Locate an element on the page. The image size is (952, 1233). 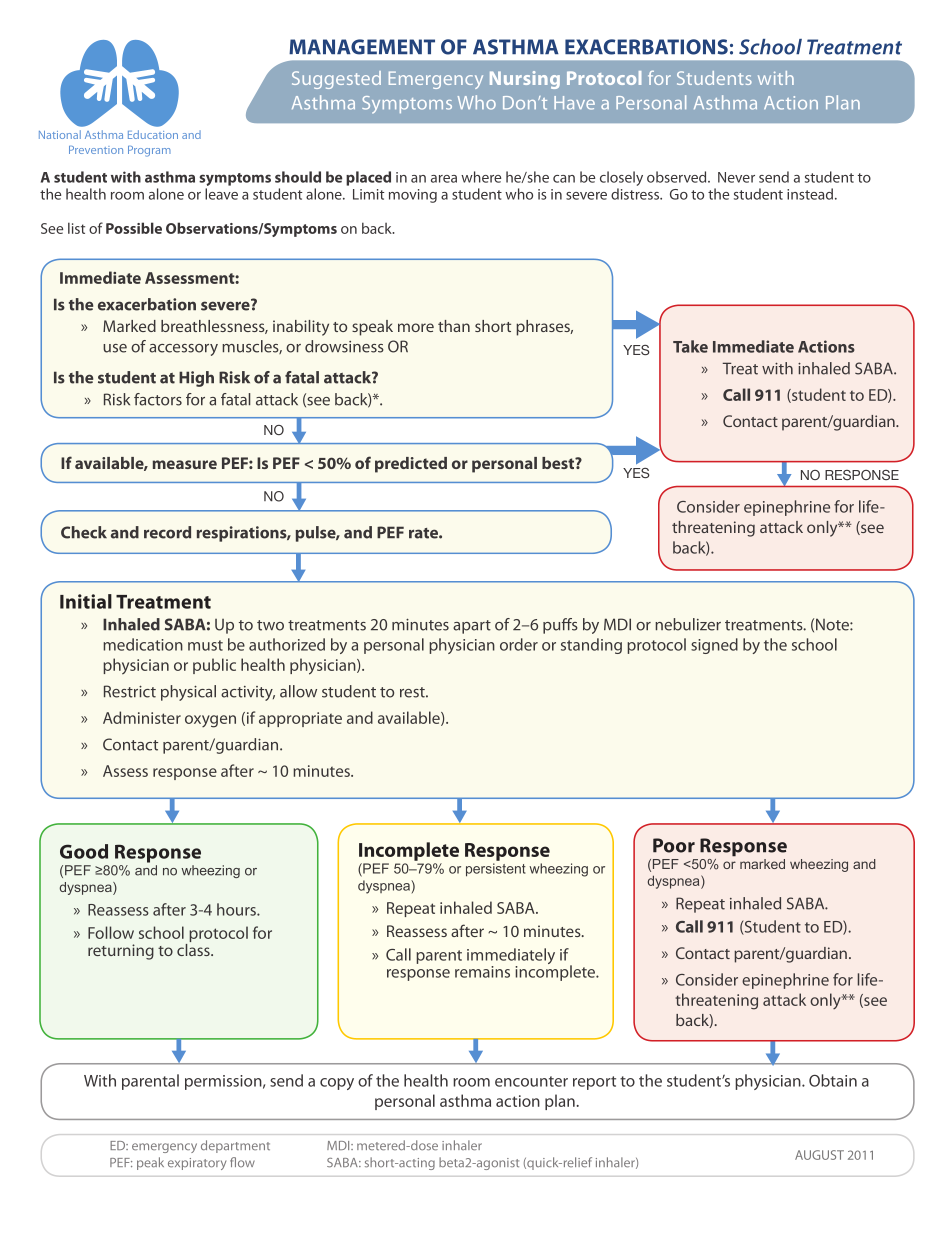
leave is located at coordinates (221, 194).
